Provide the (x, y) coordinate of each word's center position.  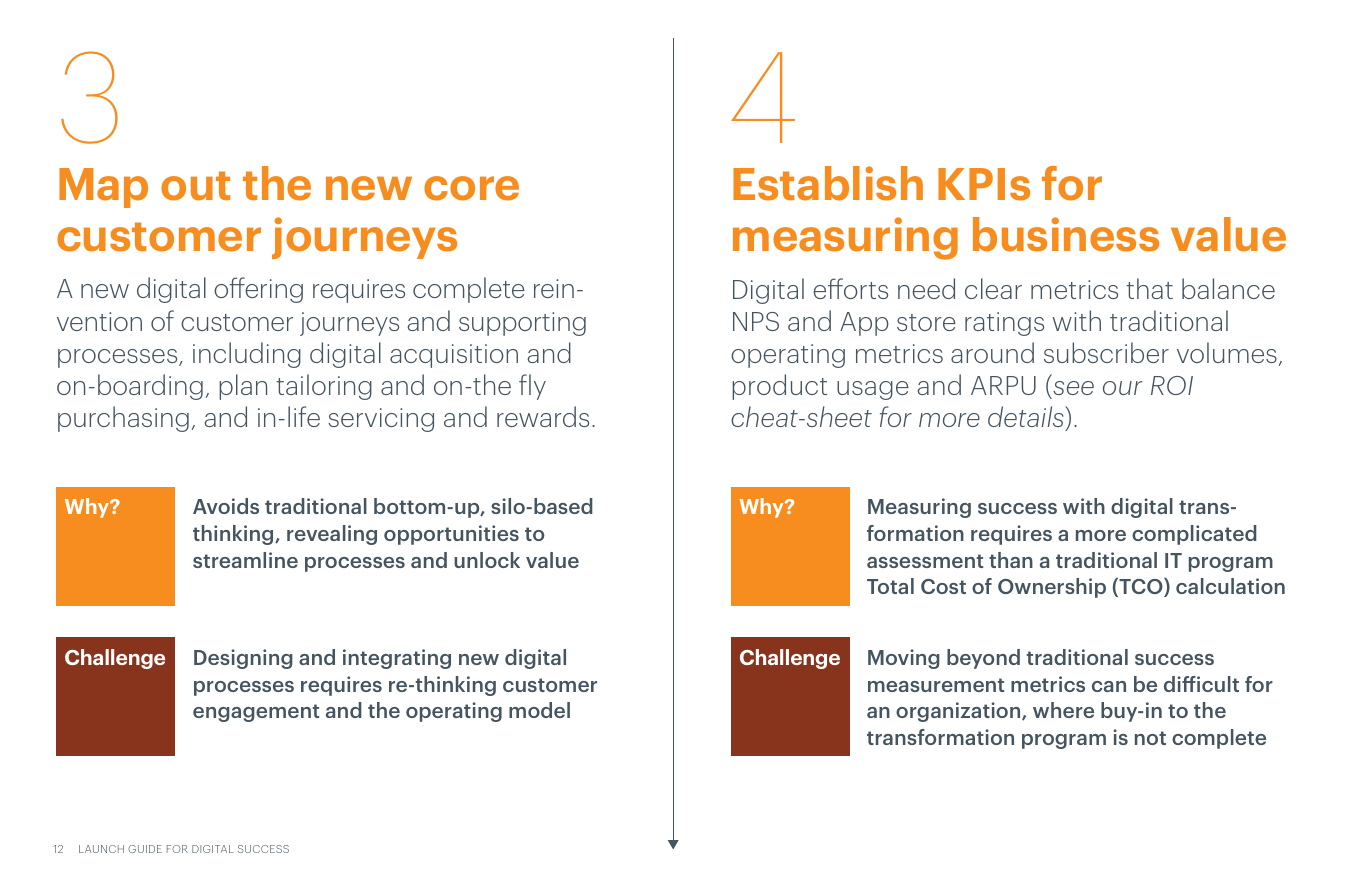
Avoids (226, 506)
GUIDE (145, 849)
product (779, 387)
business (1066, 234)
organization (959, 712)
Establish (828, 183)
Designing (243, 659)
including (247, 355)
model (539, 710)
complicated (1194, 535)
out (195, 186)
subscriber (1106, 352)
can (1109, 686)
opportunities (451, 535)
